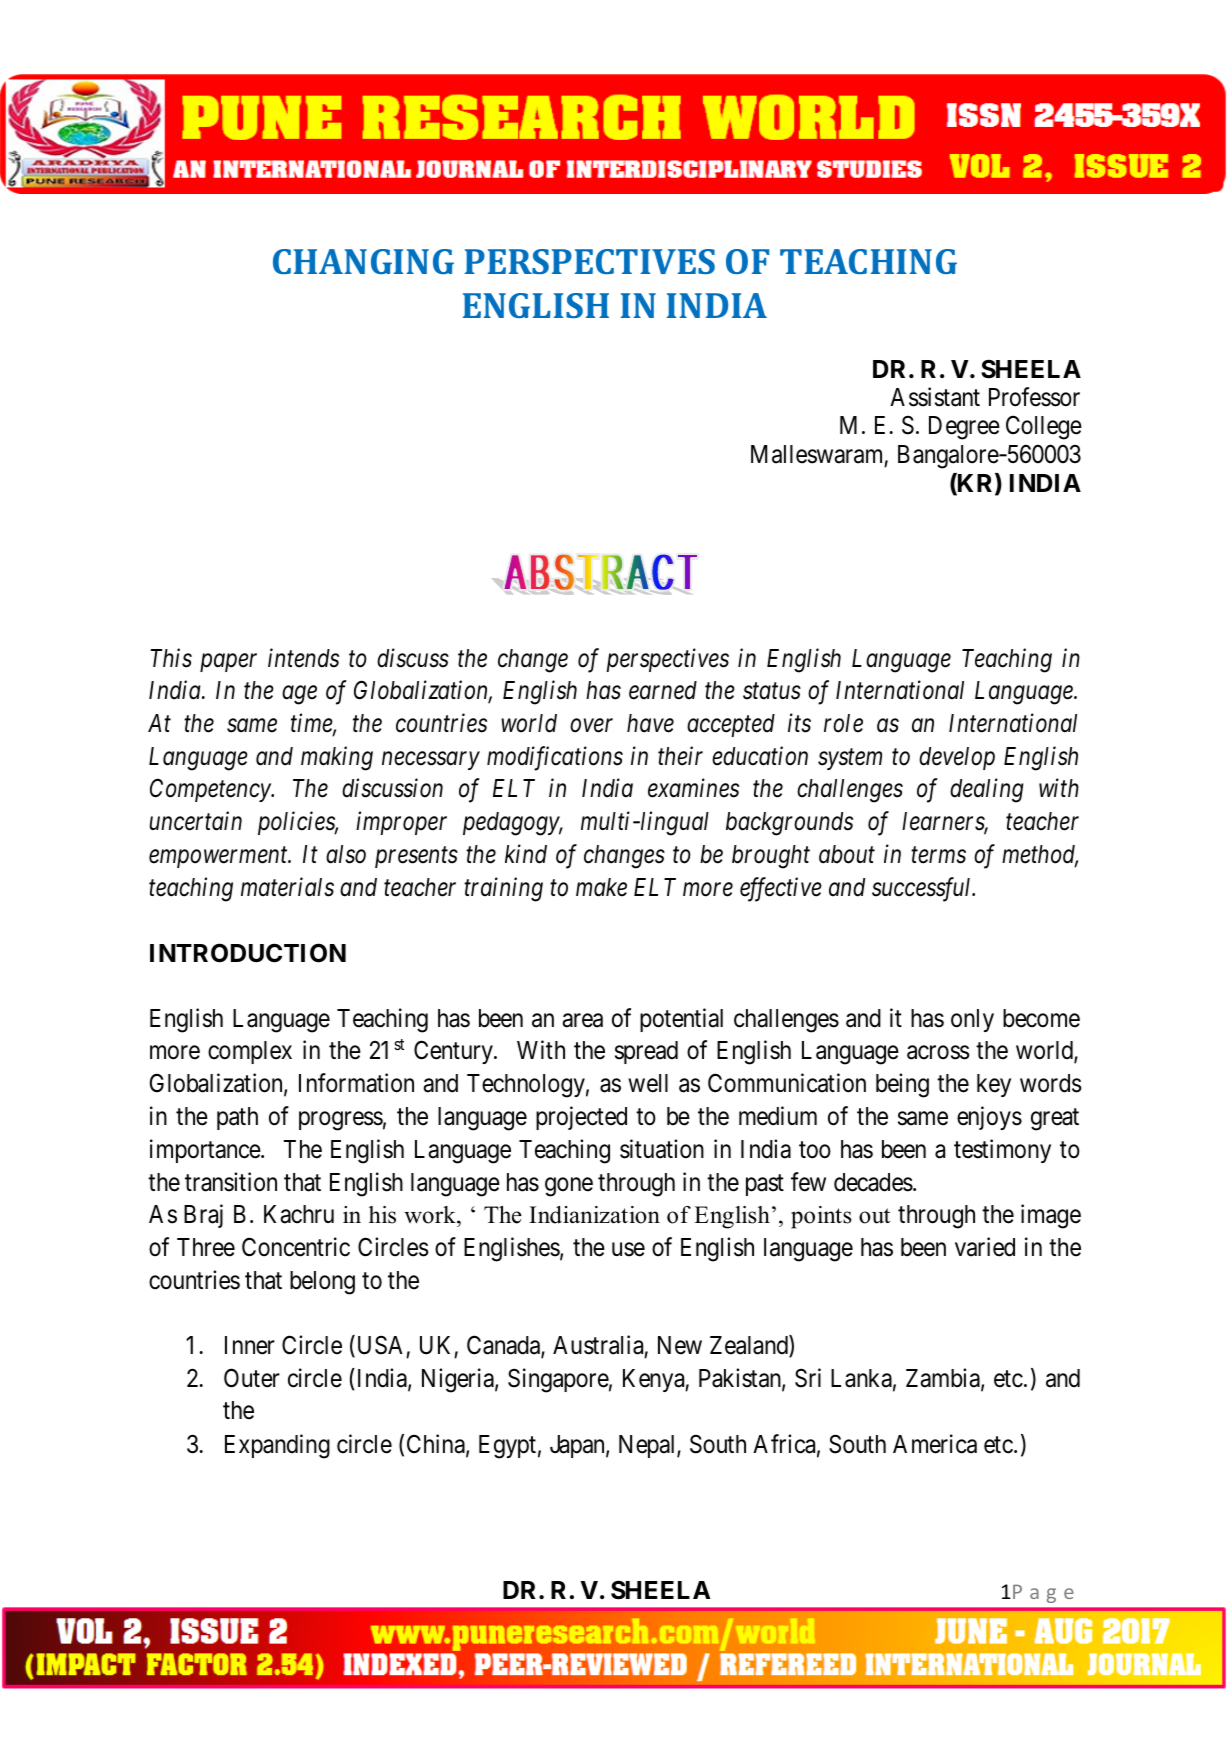 The image size is (1229, 1737). Describe the element at coordinates (507, 1447) in the image. I see `Egypt` at that location.
